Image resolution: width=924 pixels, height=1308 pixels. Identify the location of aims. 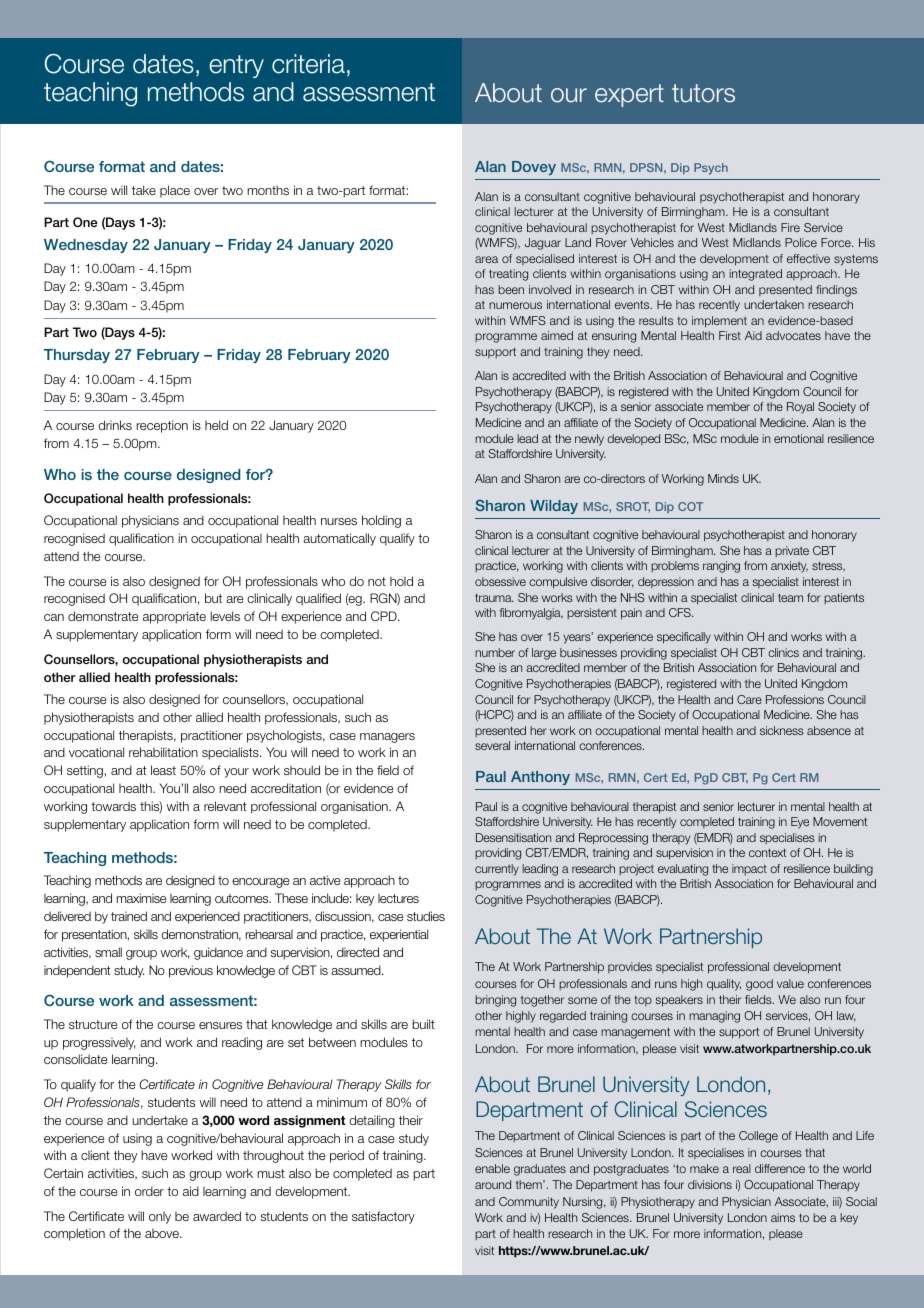
(783, 1217).
